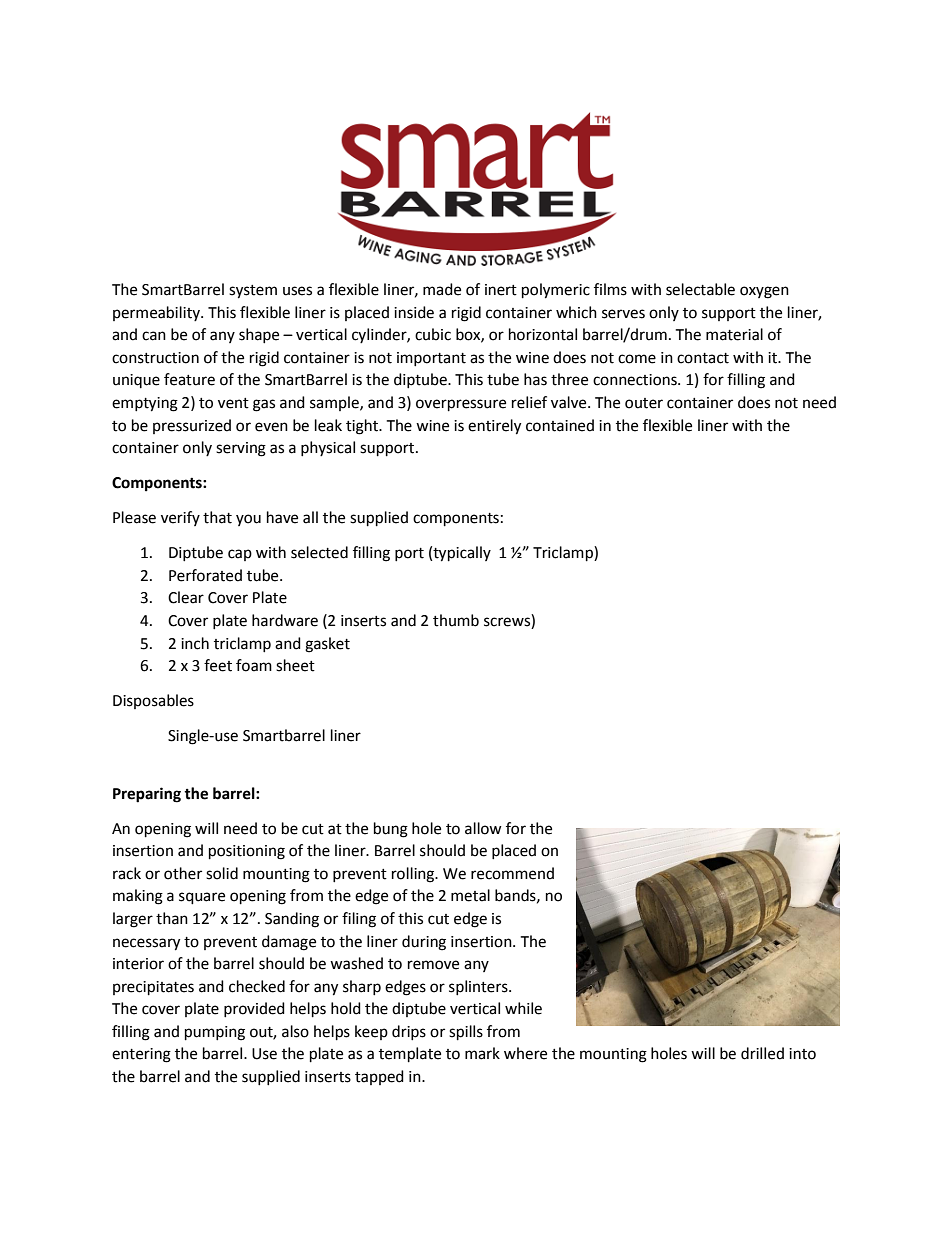  Describe the element at coordinates (734, 334) in the screenshot. I see `material` at that location.
